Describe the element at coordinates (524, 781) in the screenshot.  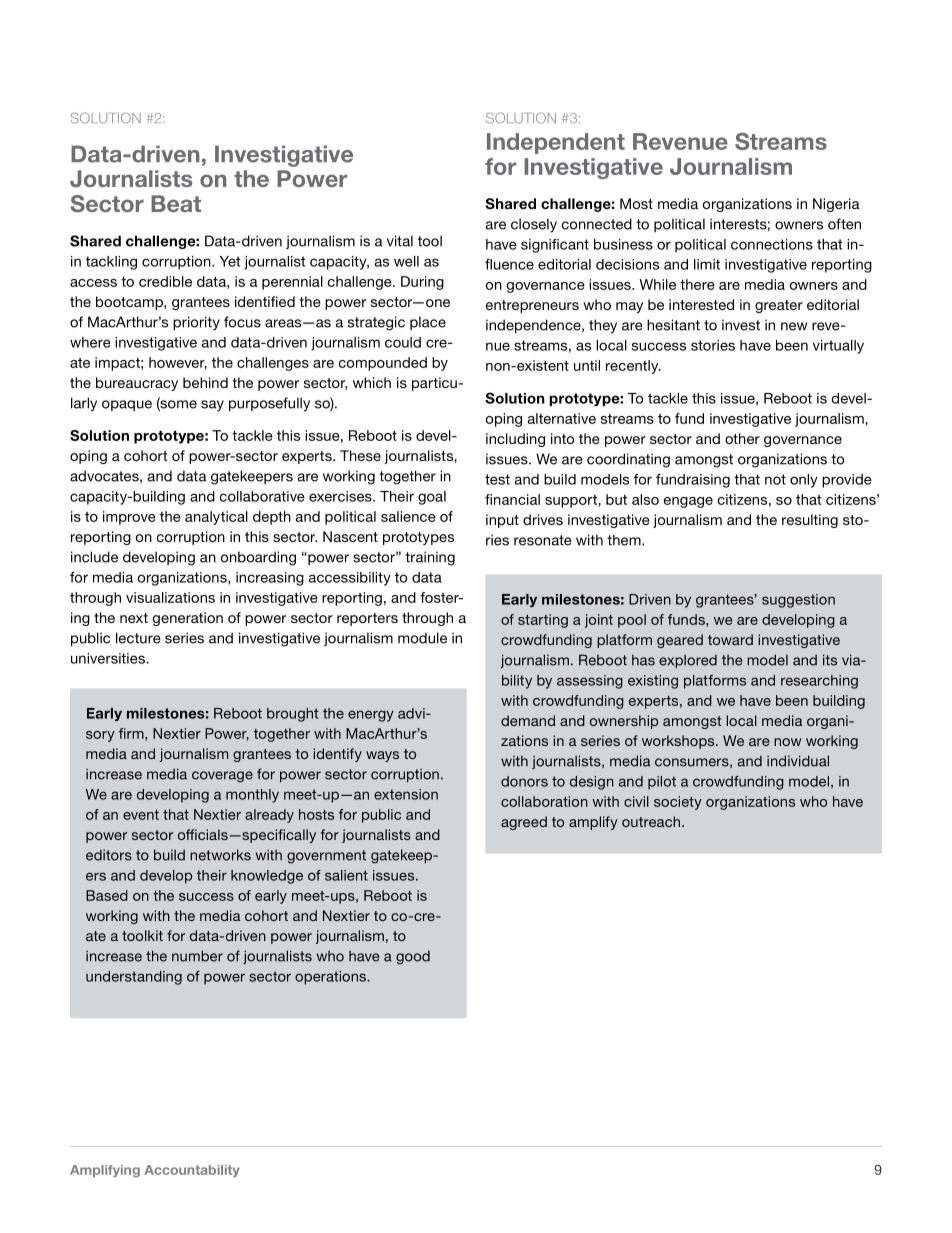
I see `donors` at that location.
